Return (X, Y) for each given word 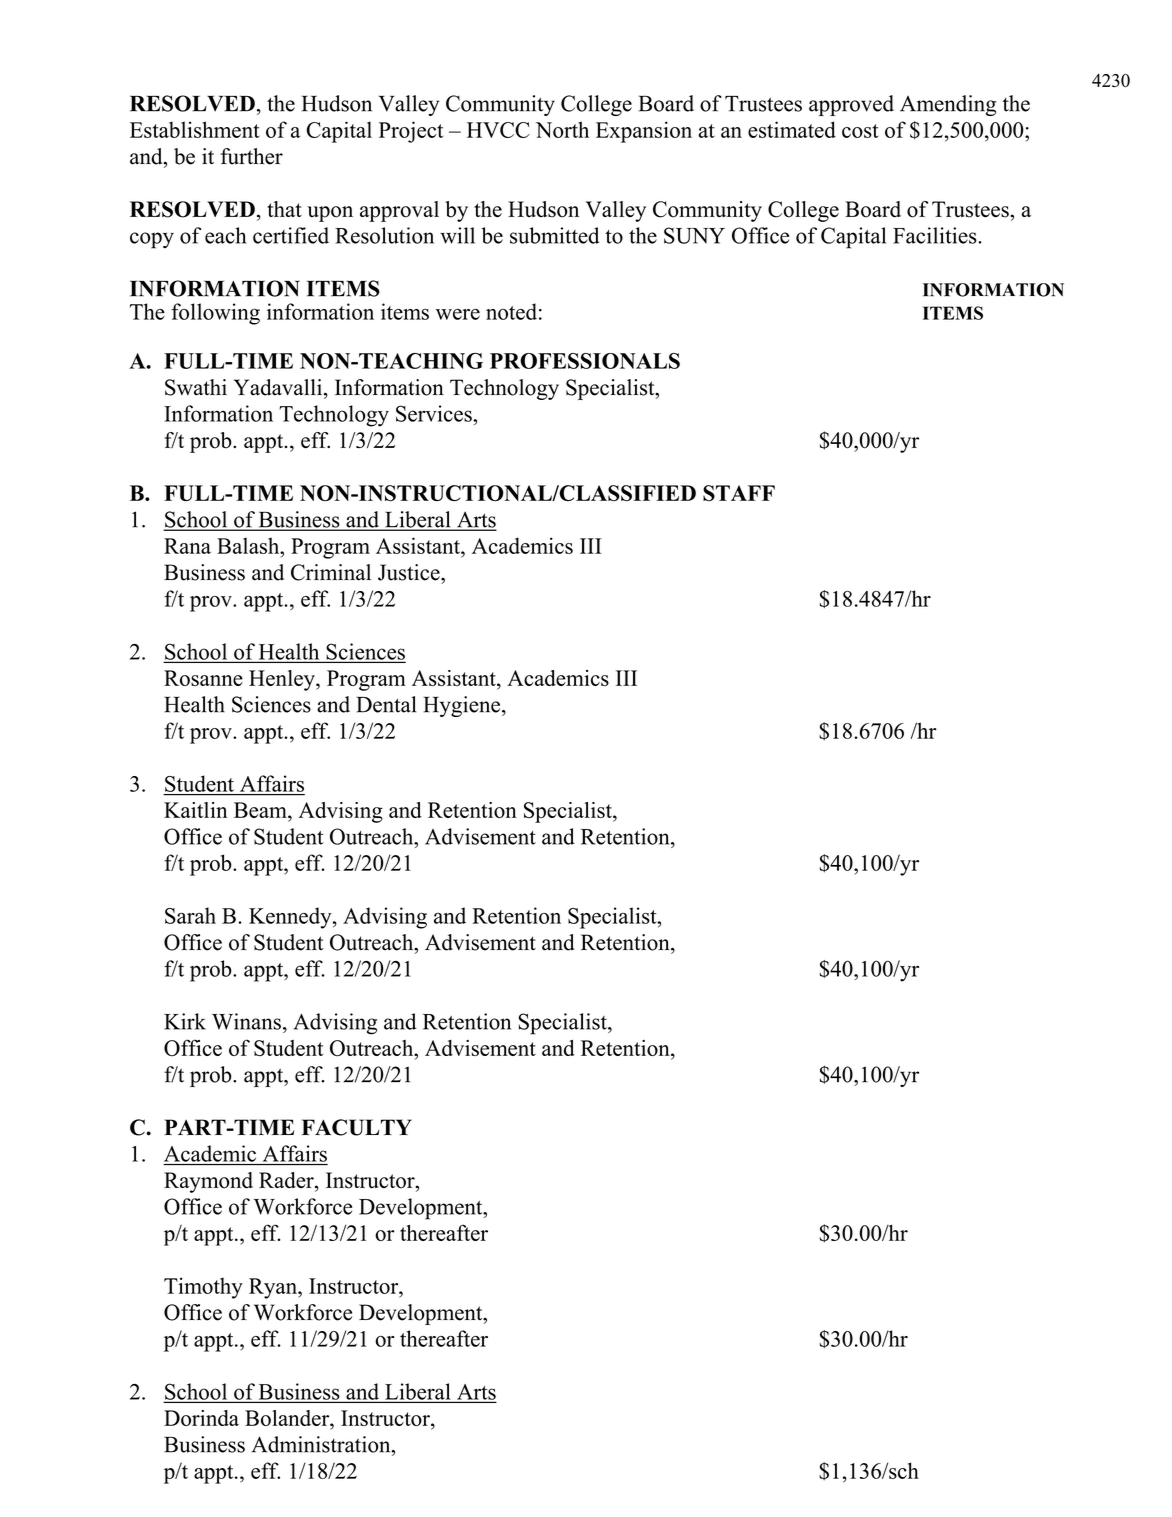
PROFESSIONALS (585, 361)
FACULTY (357, 1127)
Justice (410, 572)
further (252, 156)
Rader (287, 1181)
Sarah (190, 915)
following (215, 314)
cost (860, 131)
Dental (386, 704)
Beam (261, 811)
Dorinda (201, 1418)
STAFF (739, 493)
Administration (322, 1444)
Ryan (274, 1288)
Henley (283, 680)
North (562, 129)
